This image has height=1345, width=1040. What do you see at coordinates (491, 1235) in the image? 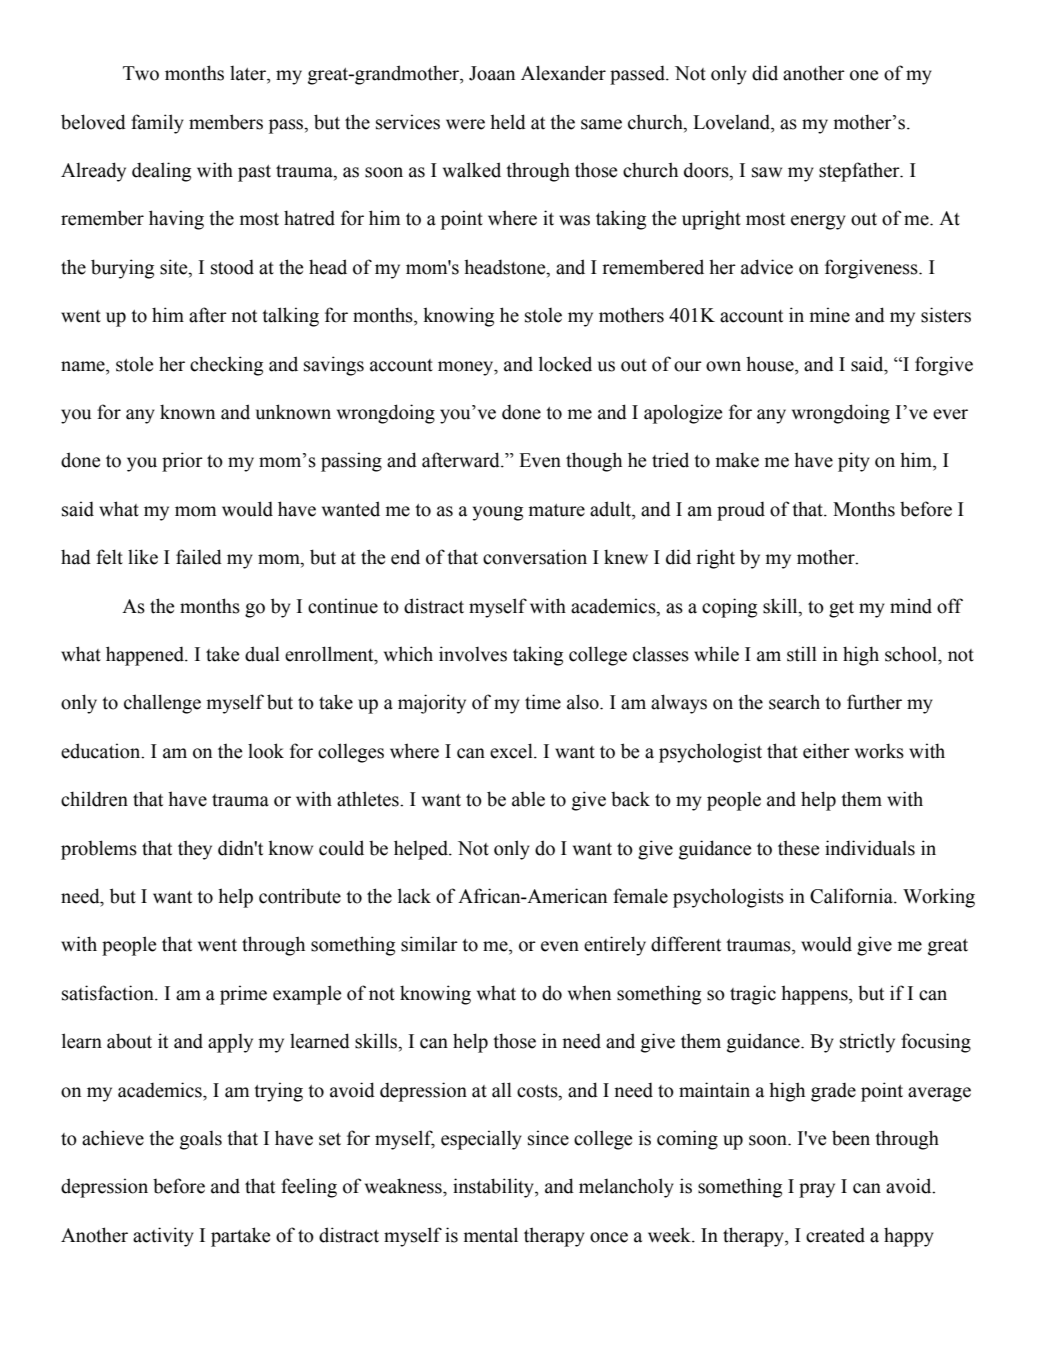
I see `mental` at bounding box center [491, 1235].
